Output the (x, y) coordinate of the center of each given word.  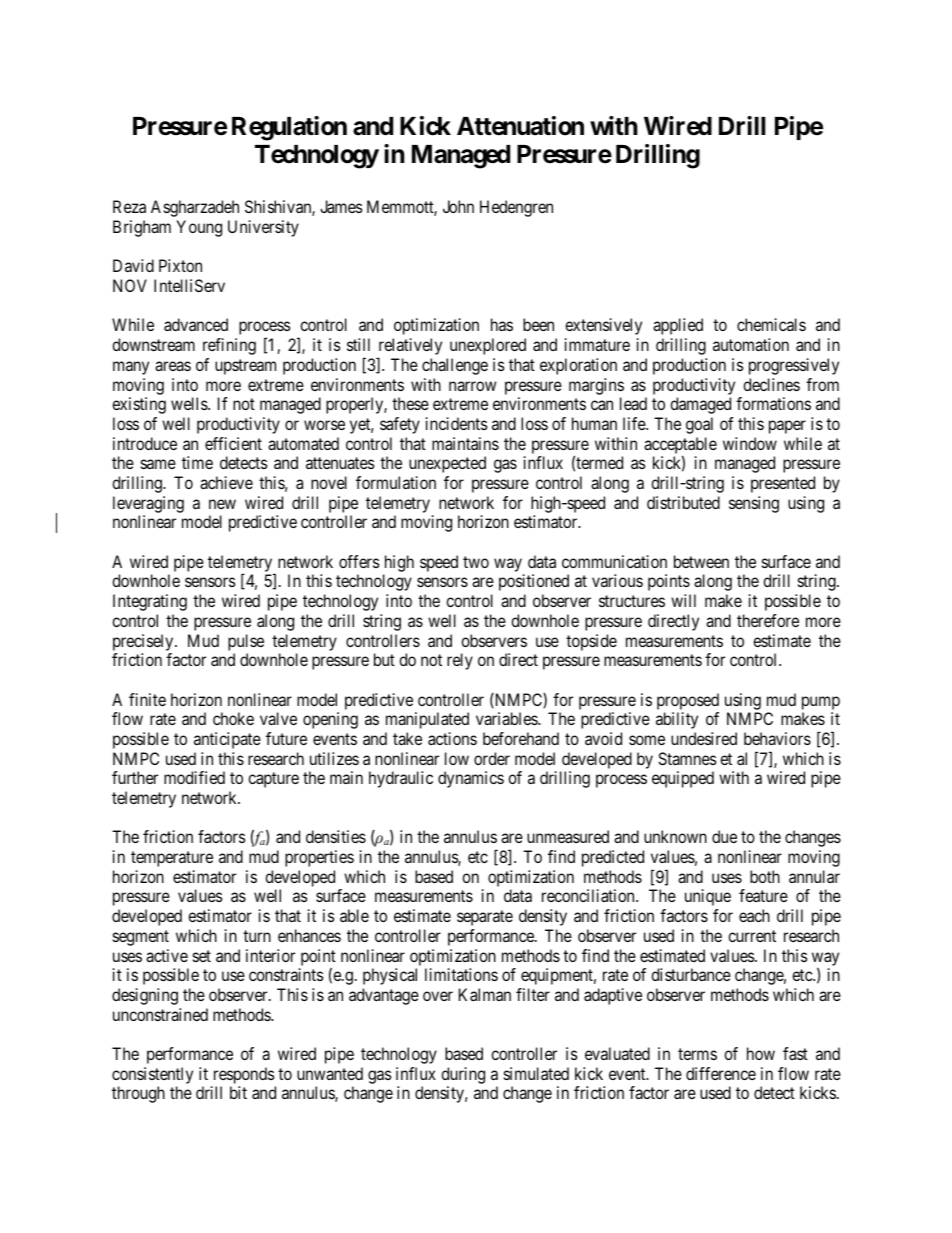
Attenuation (520, 126)
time (197, 462)
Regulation (289, 128)
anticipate (227, 740)
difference (721, 1073)
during (463, 1075)
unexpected (447, 464)
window (750, 443)
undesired (704, 738)
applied (678, 326)
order (492, 758)
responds (244, 1075)
